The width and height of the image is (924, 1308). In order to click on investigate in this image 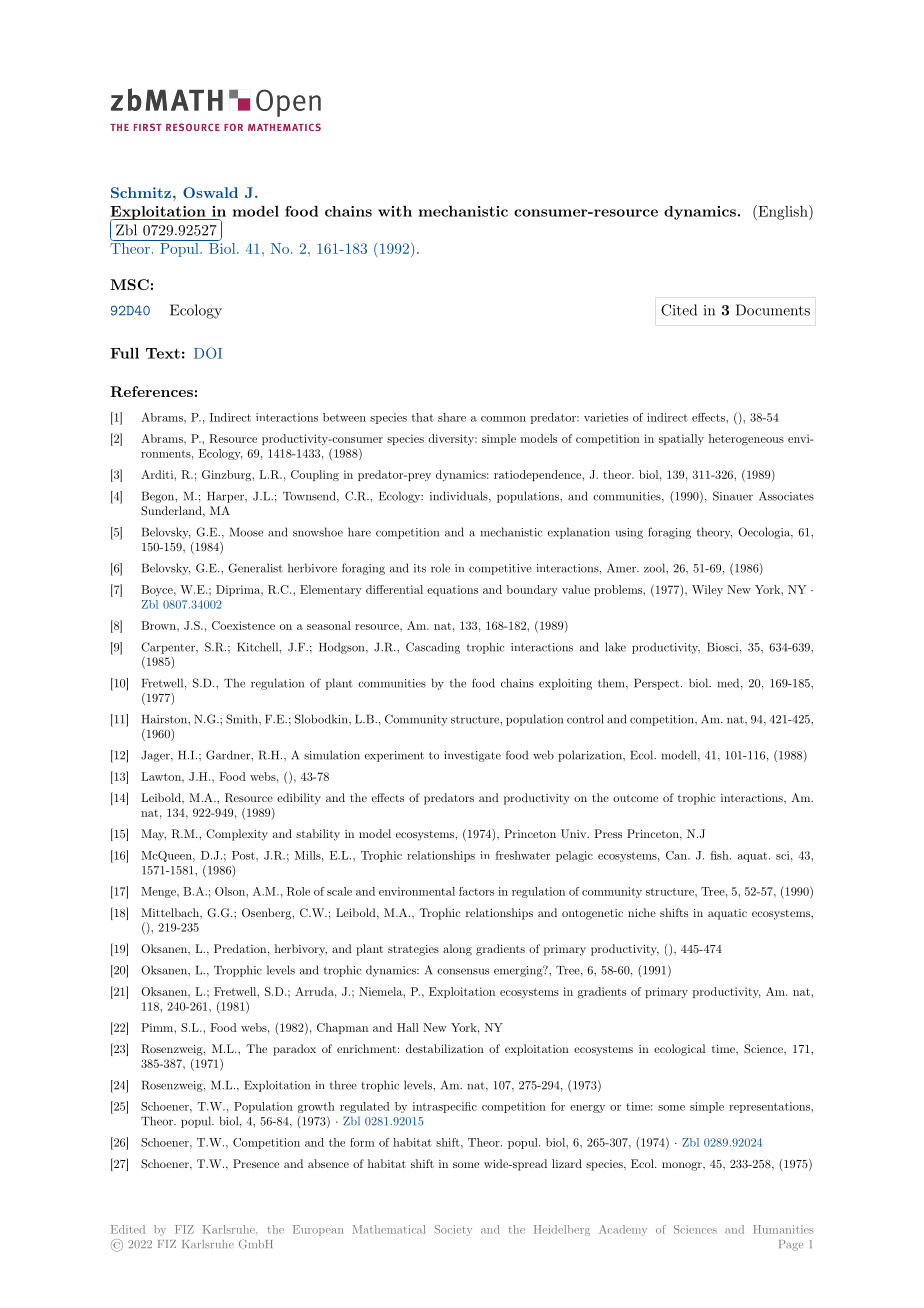, I will do `click(472, 756)`.
